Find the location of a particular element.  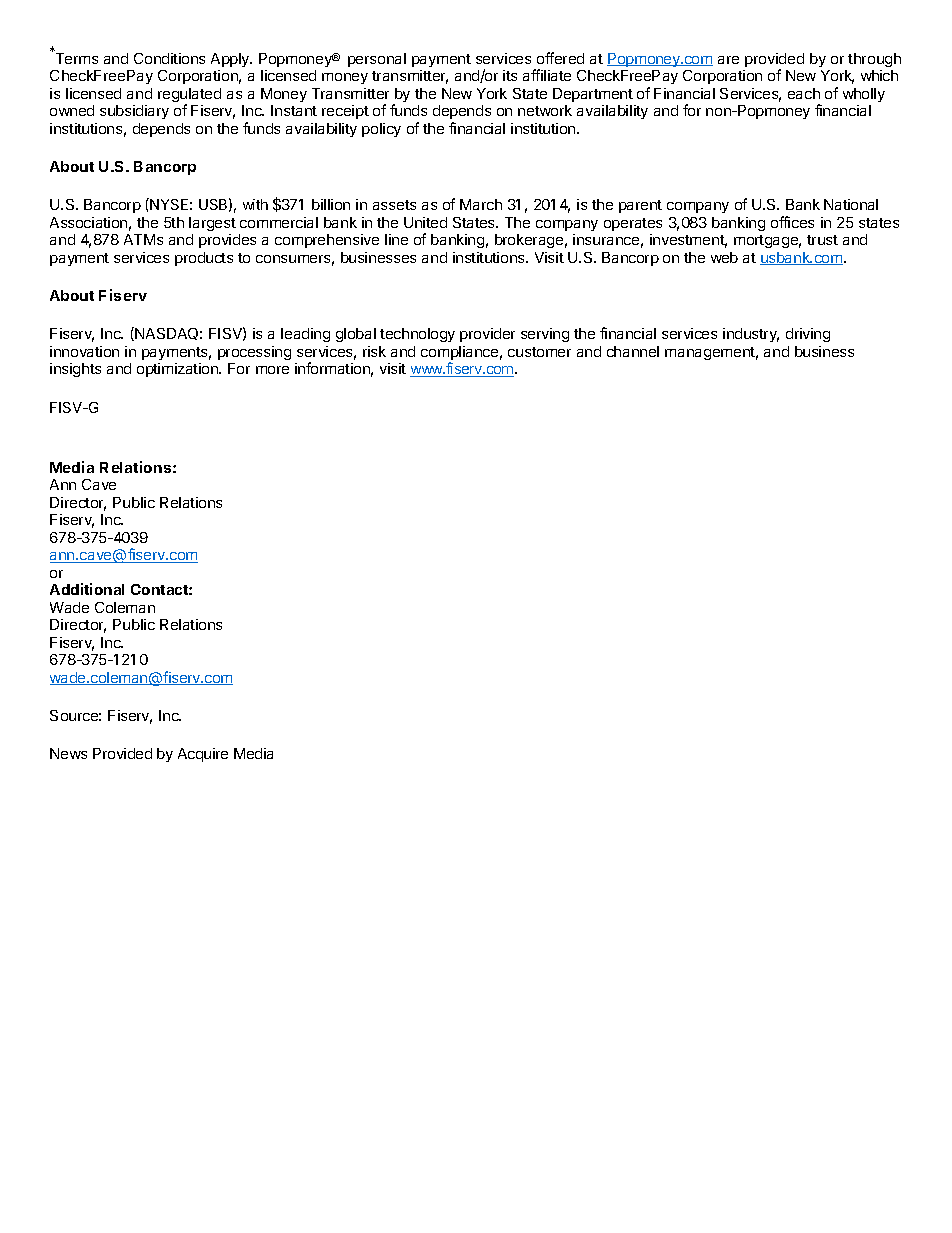

Acquire is located at coordinates (203, 755).
